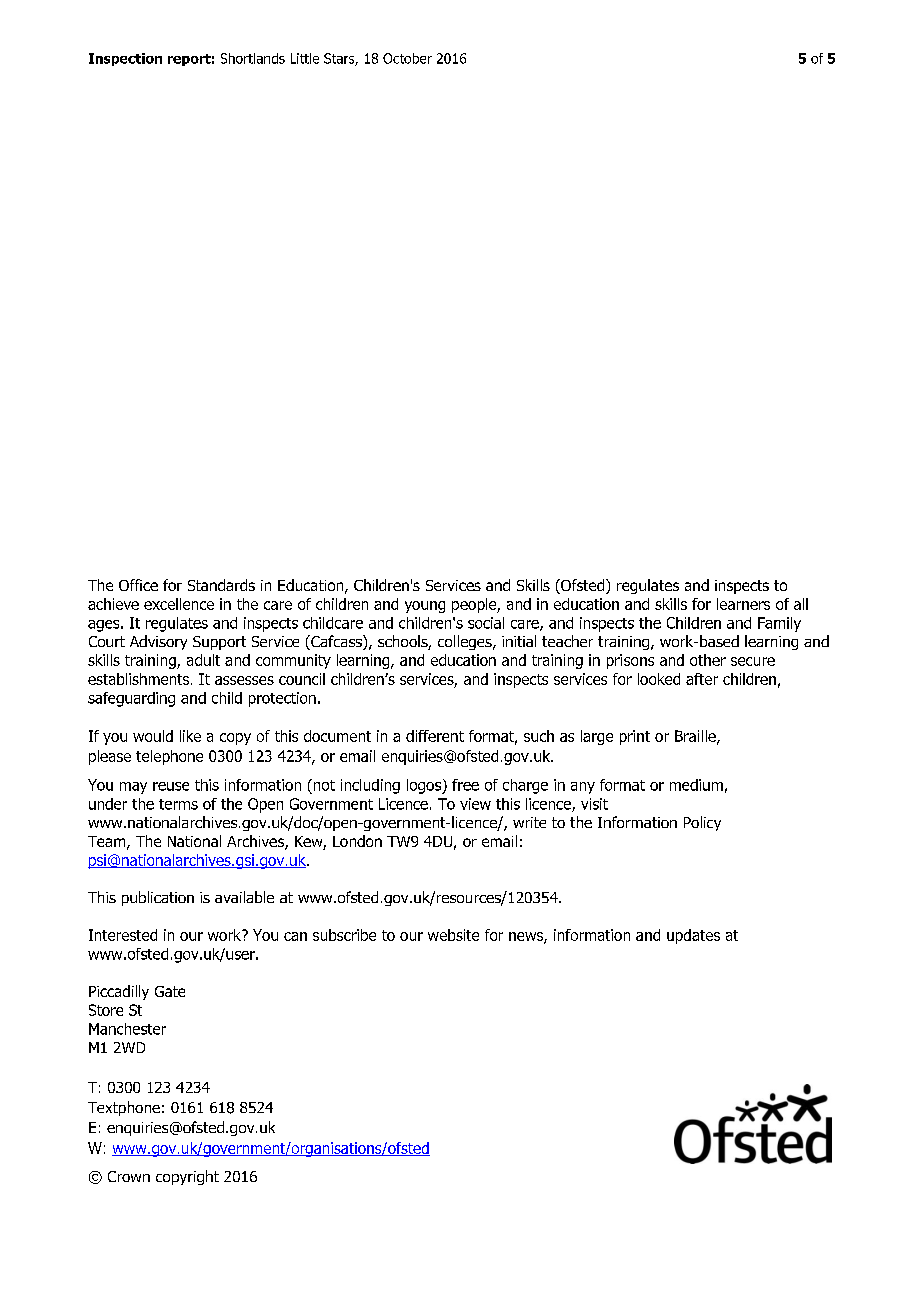 The image size is (924, 1308). What do you see at coordinates (125, 59) in the screenshot?
I see `Inspection` at bounding box center [125, 59].
